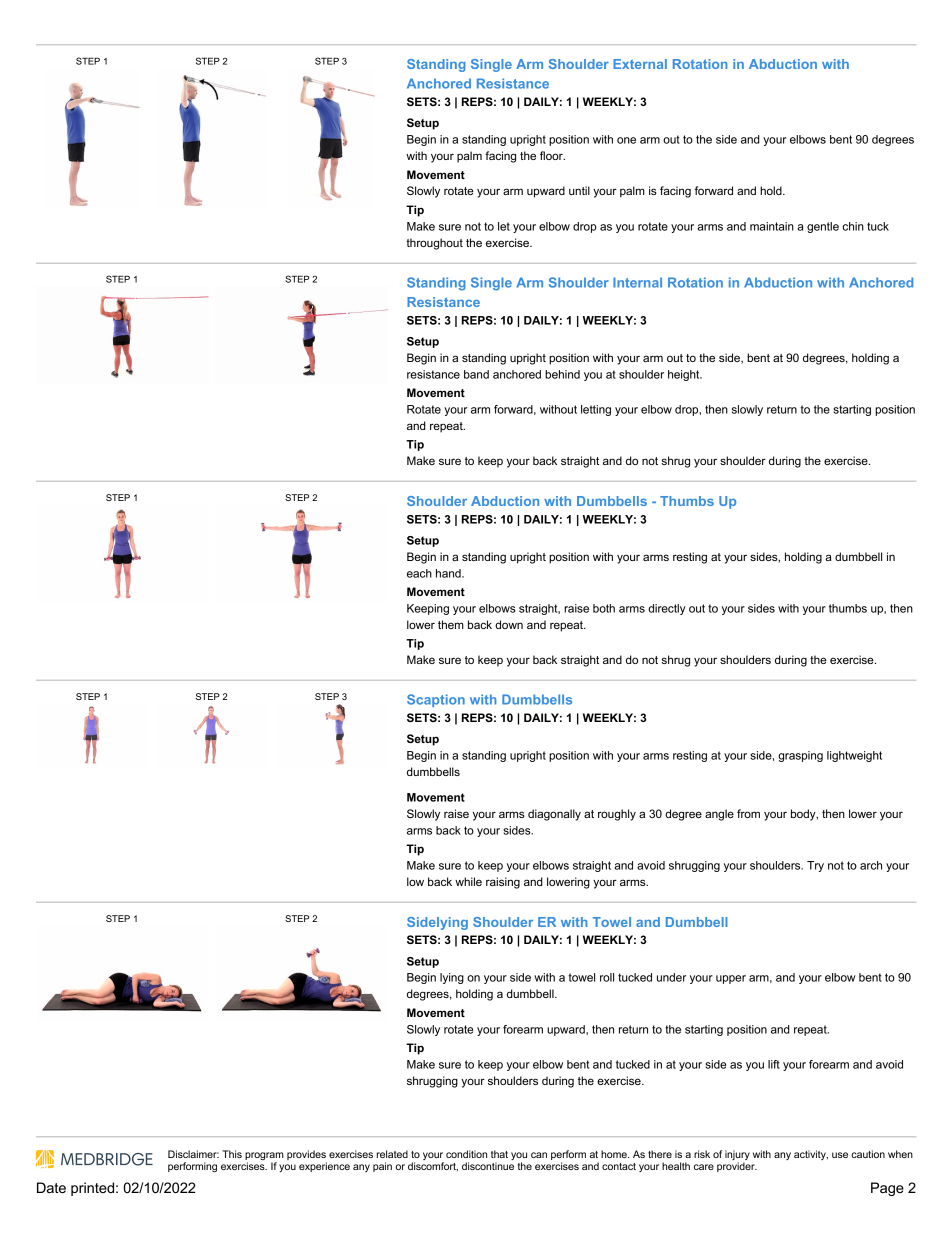 This screenshot has width=952, height=1233. What do you see at coordinates (640, 64) in the screenshot?
I see `External` at bounding box center [640, 64].
